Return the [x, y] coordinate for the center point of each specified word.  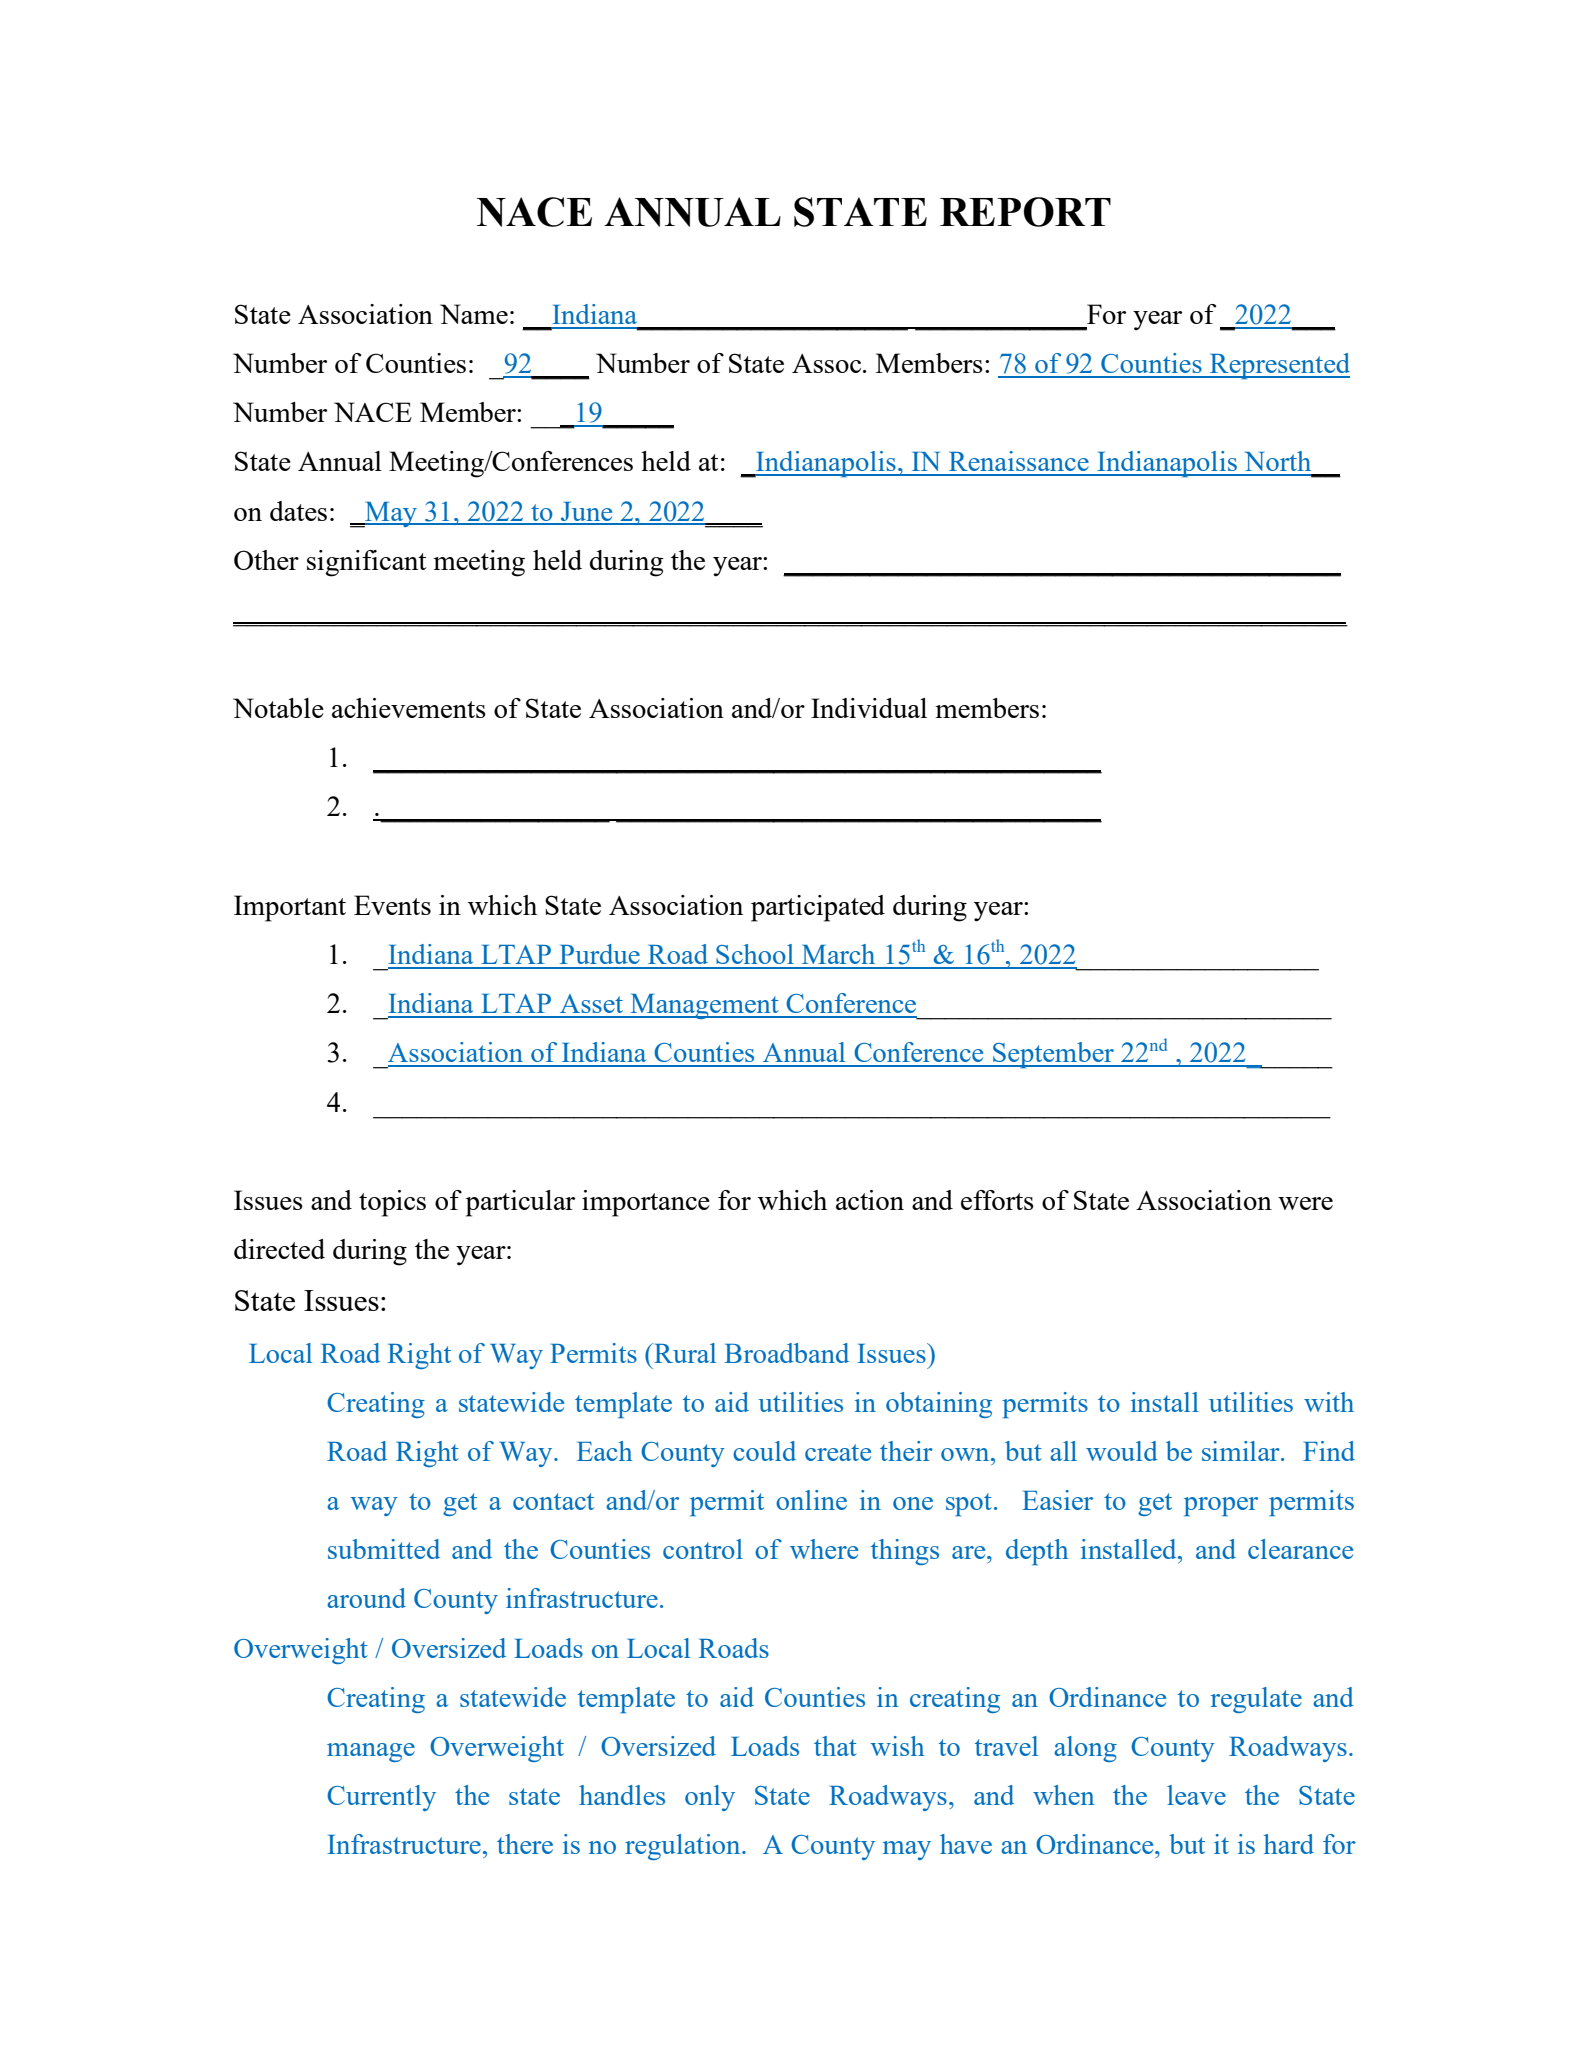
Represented [1278, 366]
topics [392, 1203]
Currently [381, 1798]
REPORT [1025, 212]
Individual [869, 708]
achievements [409, 708]
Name [474, 314]
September [1053, 1055]
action [870, 1200]
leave [1196, 1795]
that [835, 1746]
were [1305, 1203]
